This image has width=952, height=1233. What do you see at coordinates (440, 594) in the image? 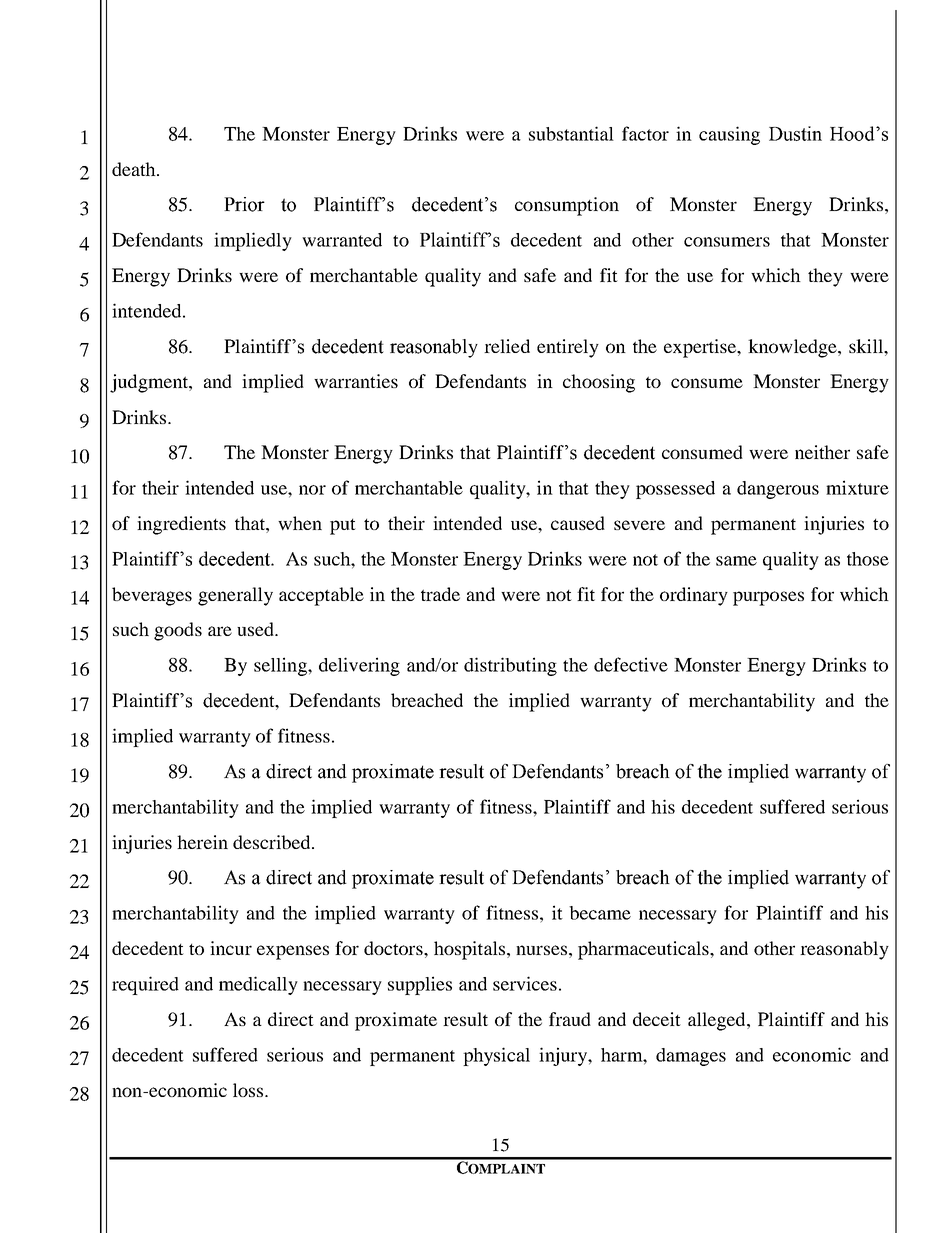
I see `trade` at bounding box center [440, 594].
